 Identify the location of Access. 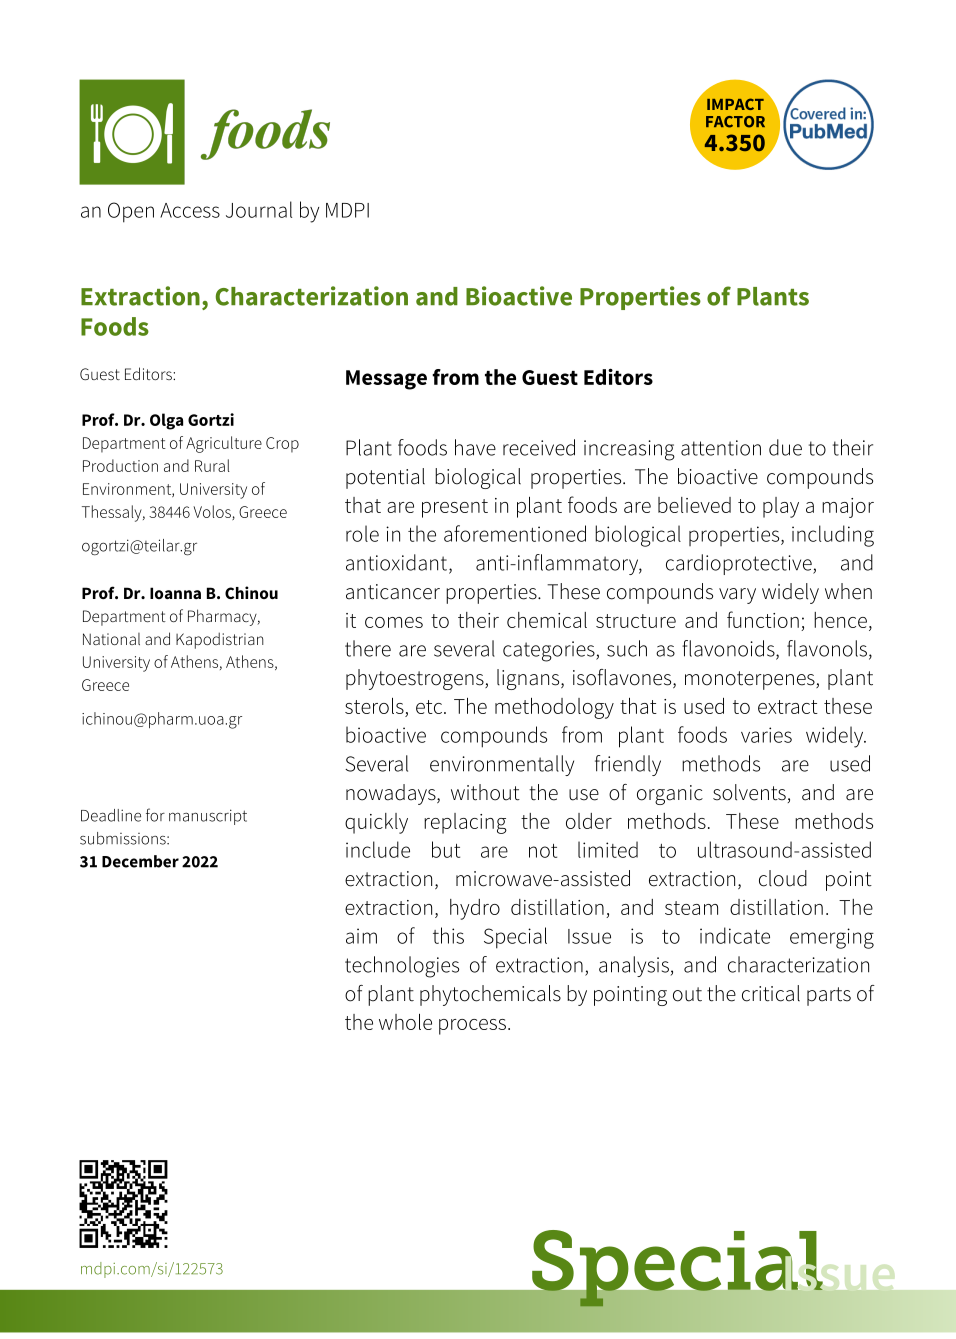
(190, 210).
